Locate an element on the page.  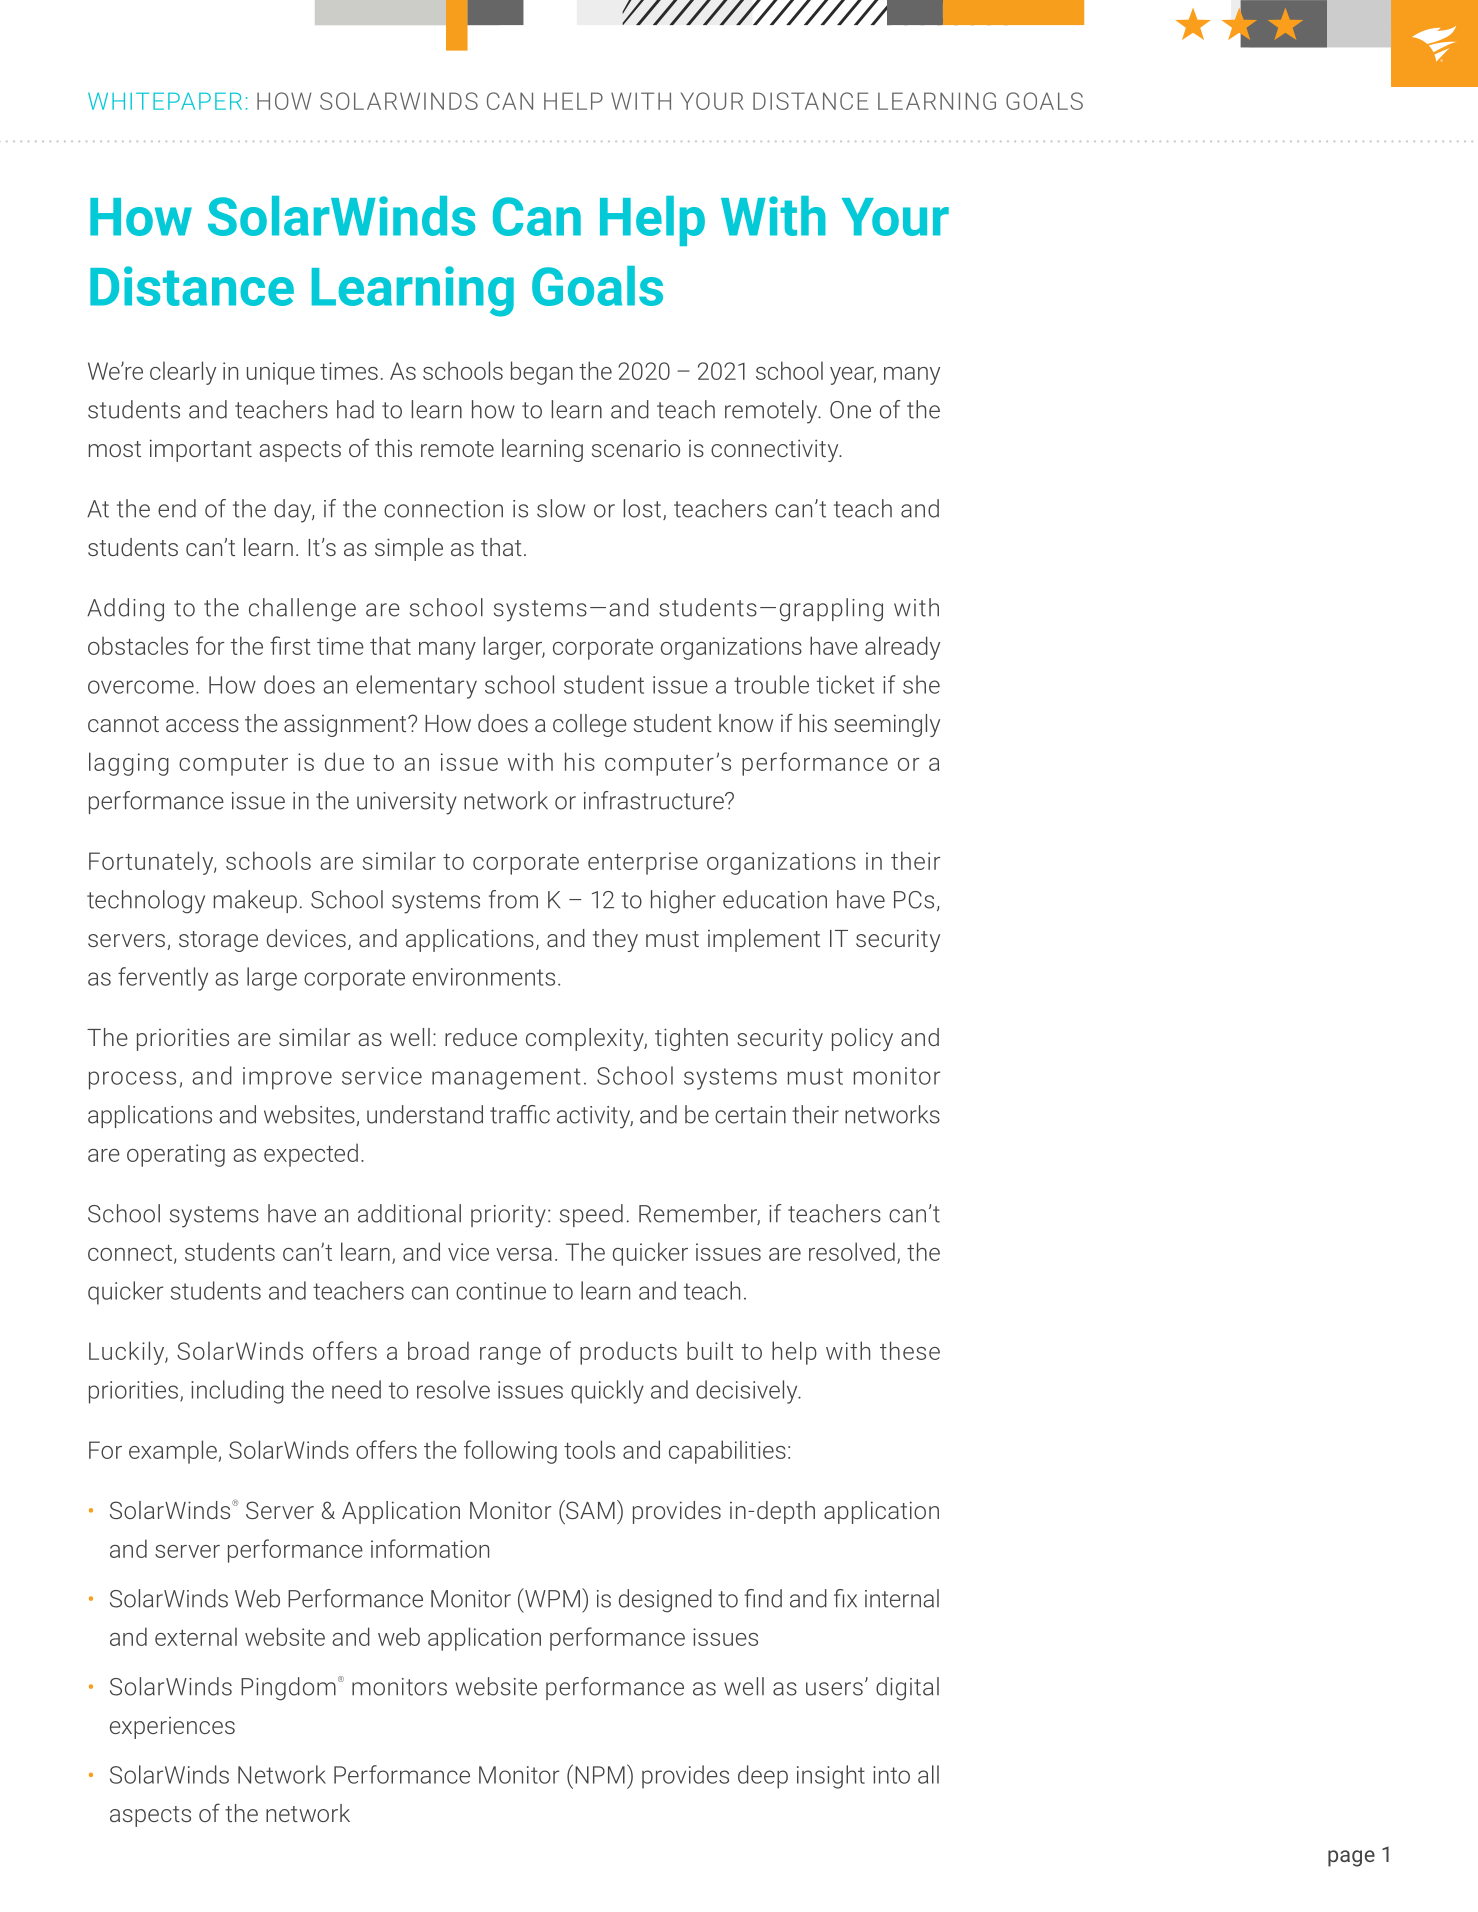
she is located at coordinates (921, 684).
